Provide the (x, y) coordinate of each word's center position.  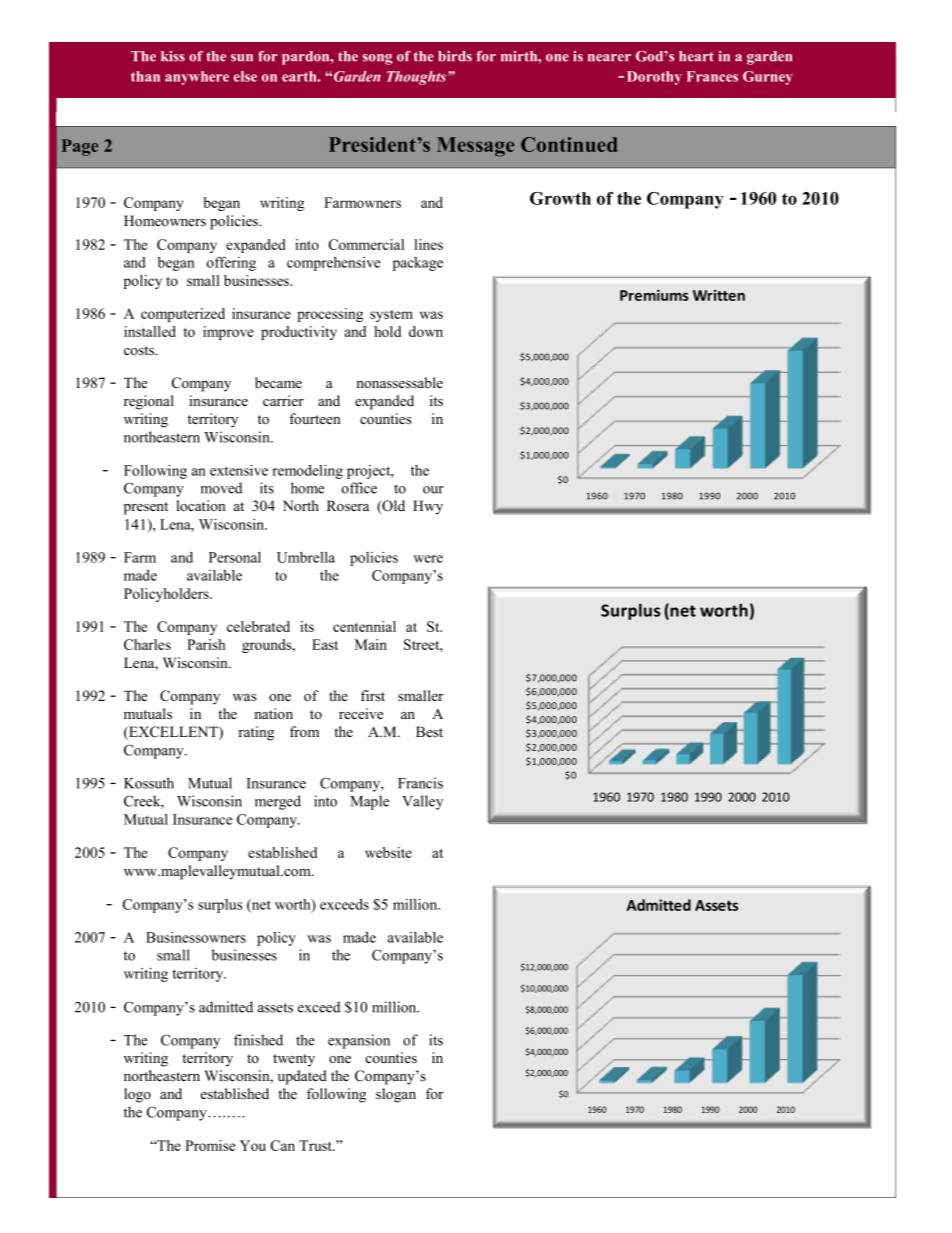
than (145, 76)
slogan (396, 1095)
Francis (420, 783)
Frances (712, 76)
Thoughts (418, 78)
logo (137, 1095)
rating (256, 733)
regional (149, 402)
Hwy (428, 507)
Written (719, 295)
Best (429, 731)
